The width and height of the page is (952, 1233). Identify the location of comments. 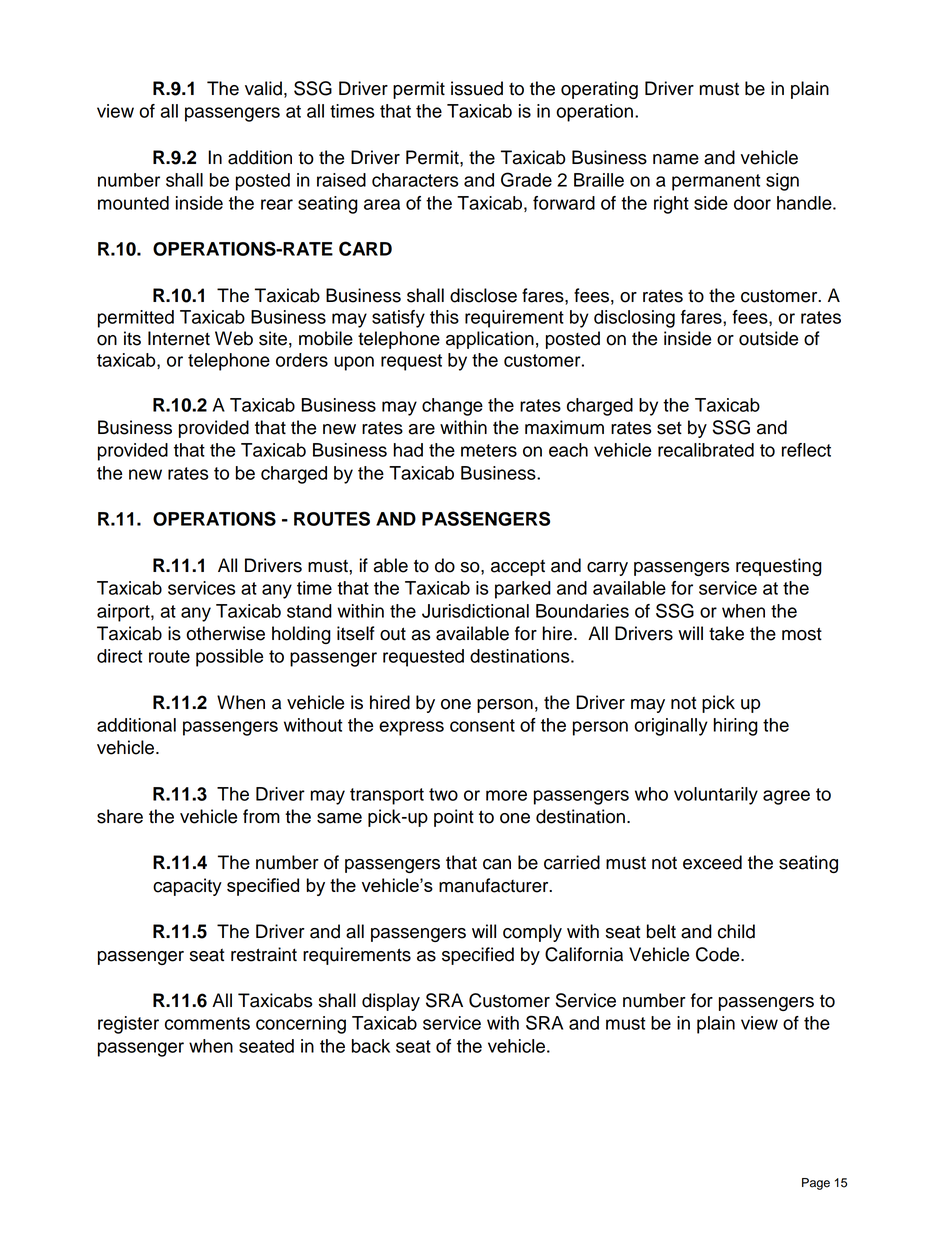
(207, 1023).
